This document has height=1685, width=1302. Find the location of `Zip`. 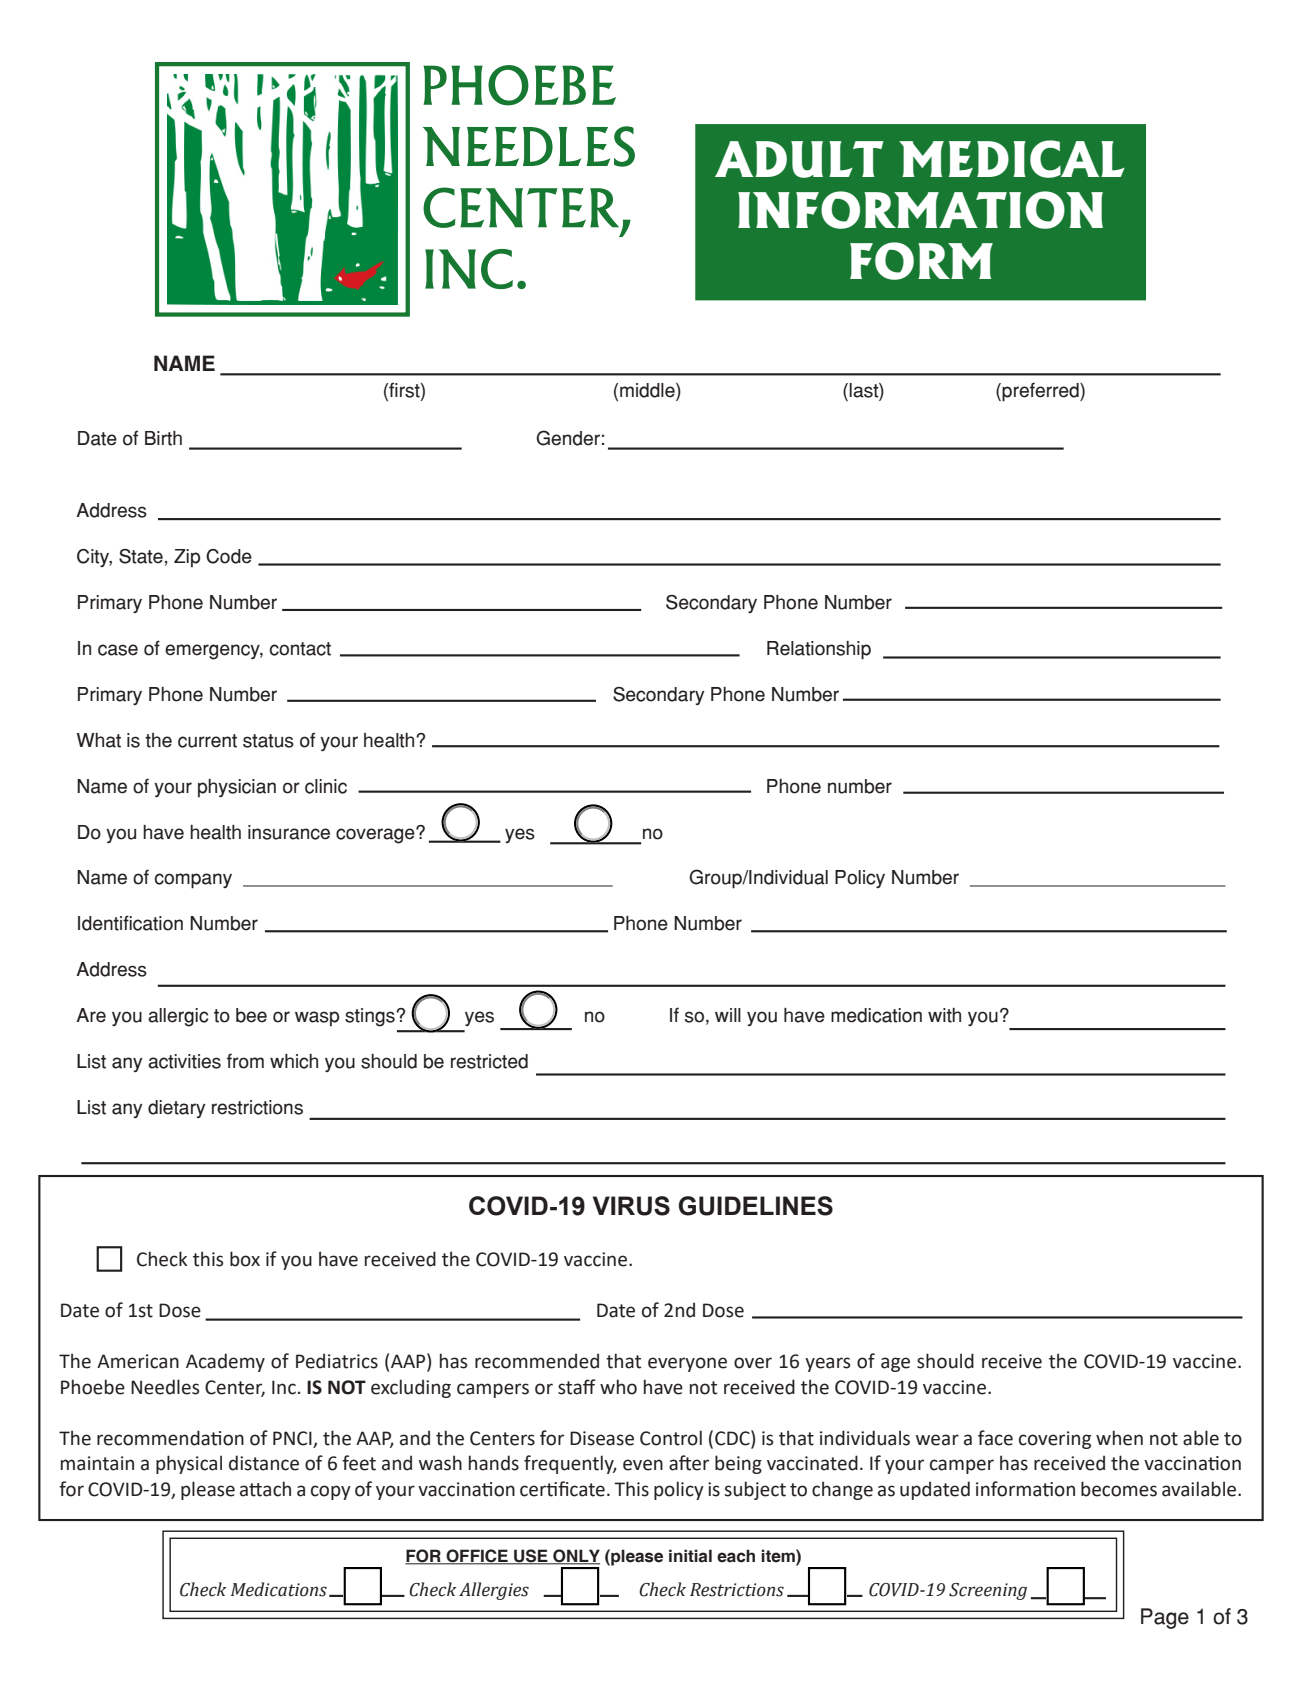

Zip is located at coordinates (187, 558).
